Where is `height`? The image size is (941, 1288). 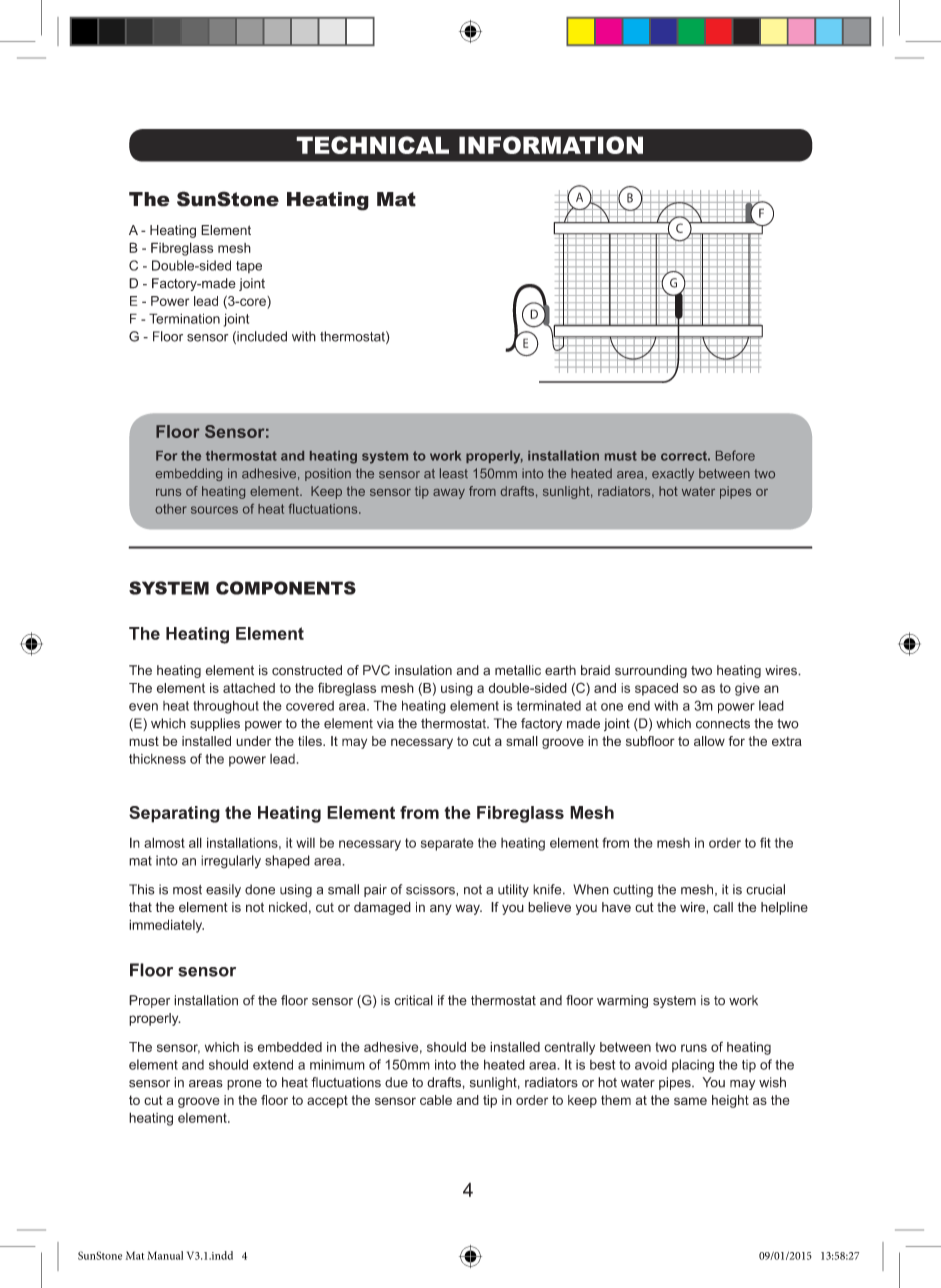
height is located at coordinates (730, 1101).
